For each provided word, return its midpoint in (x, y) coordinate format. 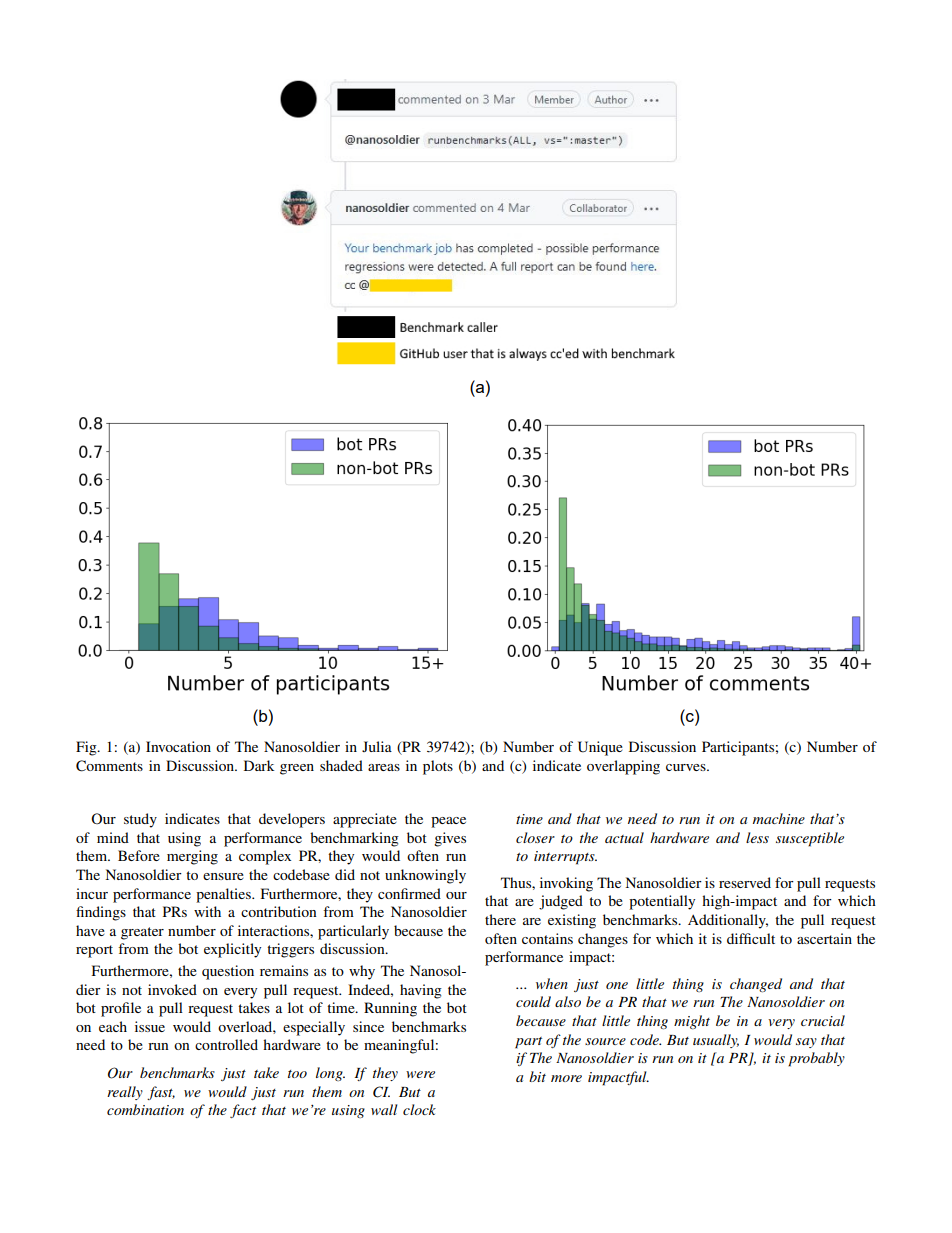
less (757, 837)
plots (438, 767)
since (368, 1026)
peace (448, 822)
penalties (224, 895)
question (228, 972)
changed (756, 985)
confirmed (409, 893)
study (140, 820)
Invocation (178, 746)
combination (145, 1109)
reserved (745, 882)
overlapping (623, 767)
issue (150, 1026)
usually (716, 1041)
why (362, 972)
